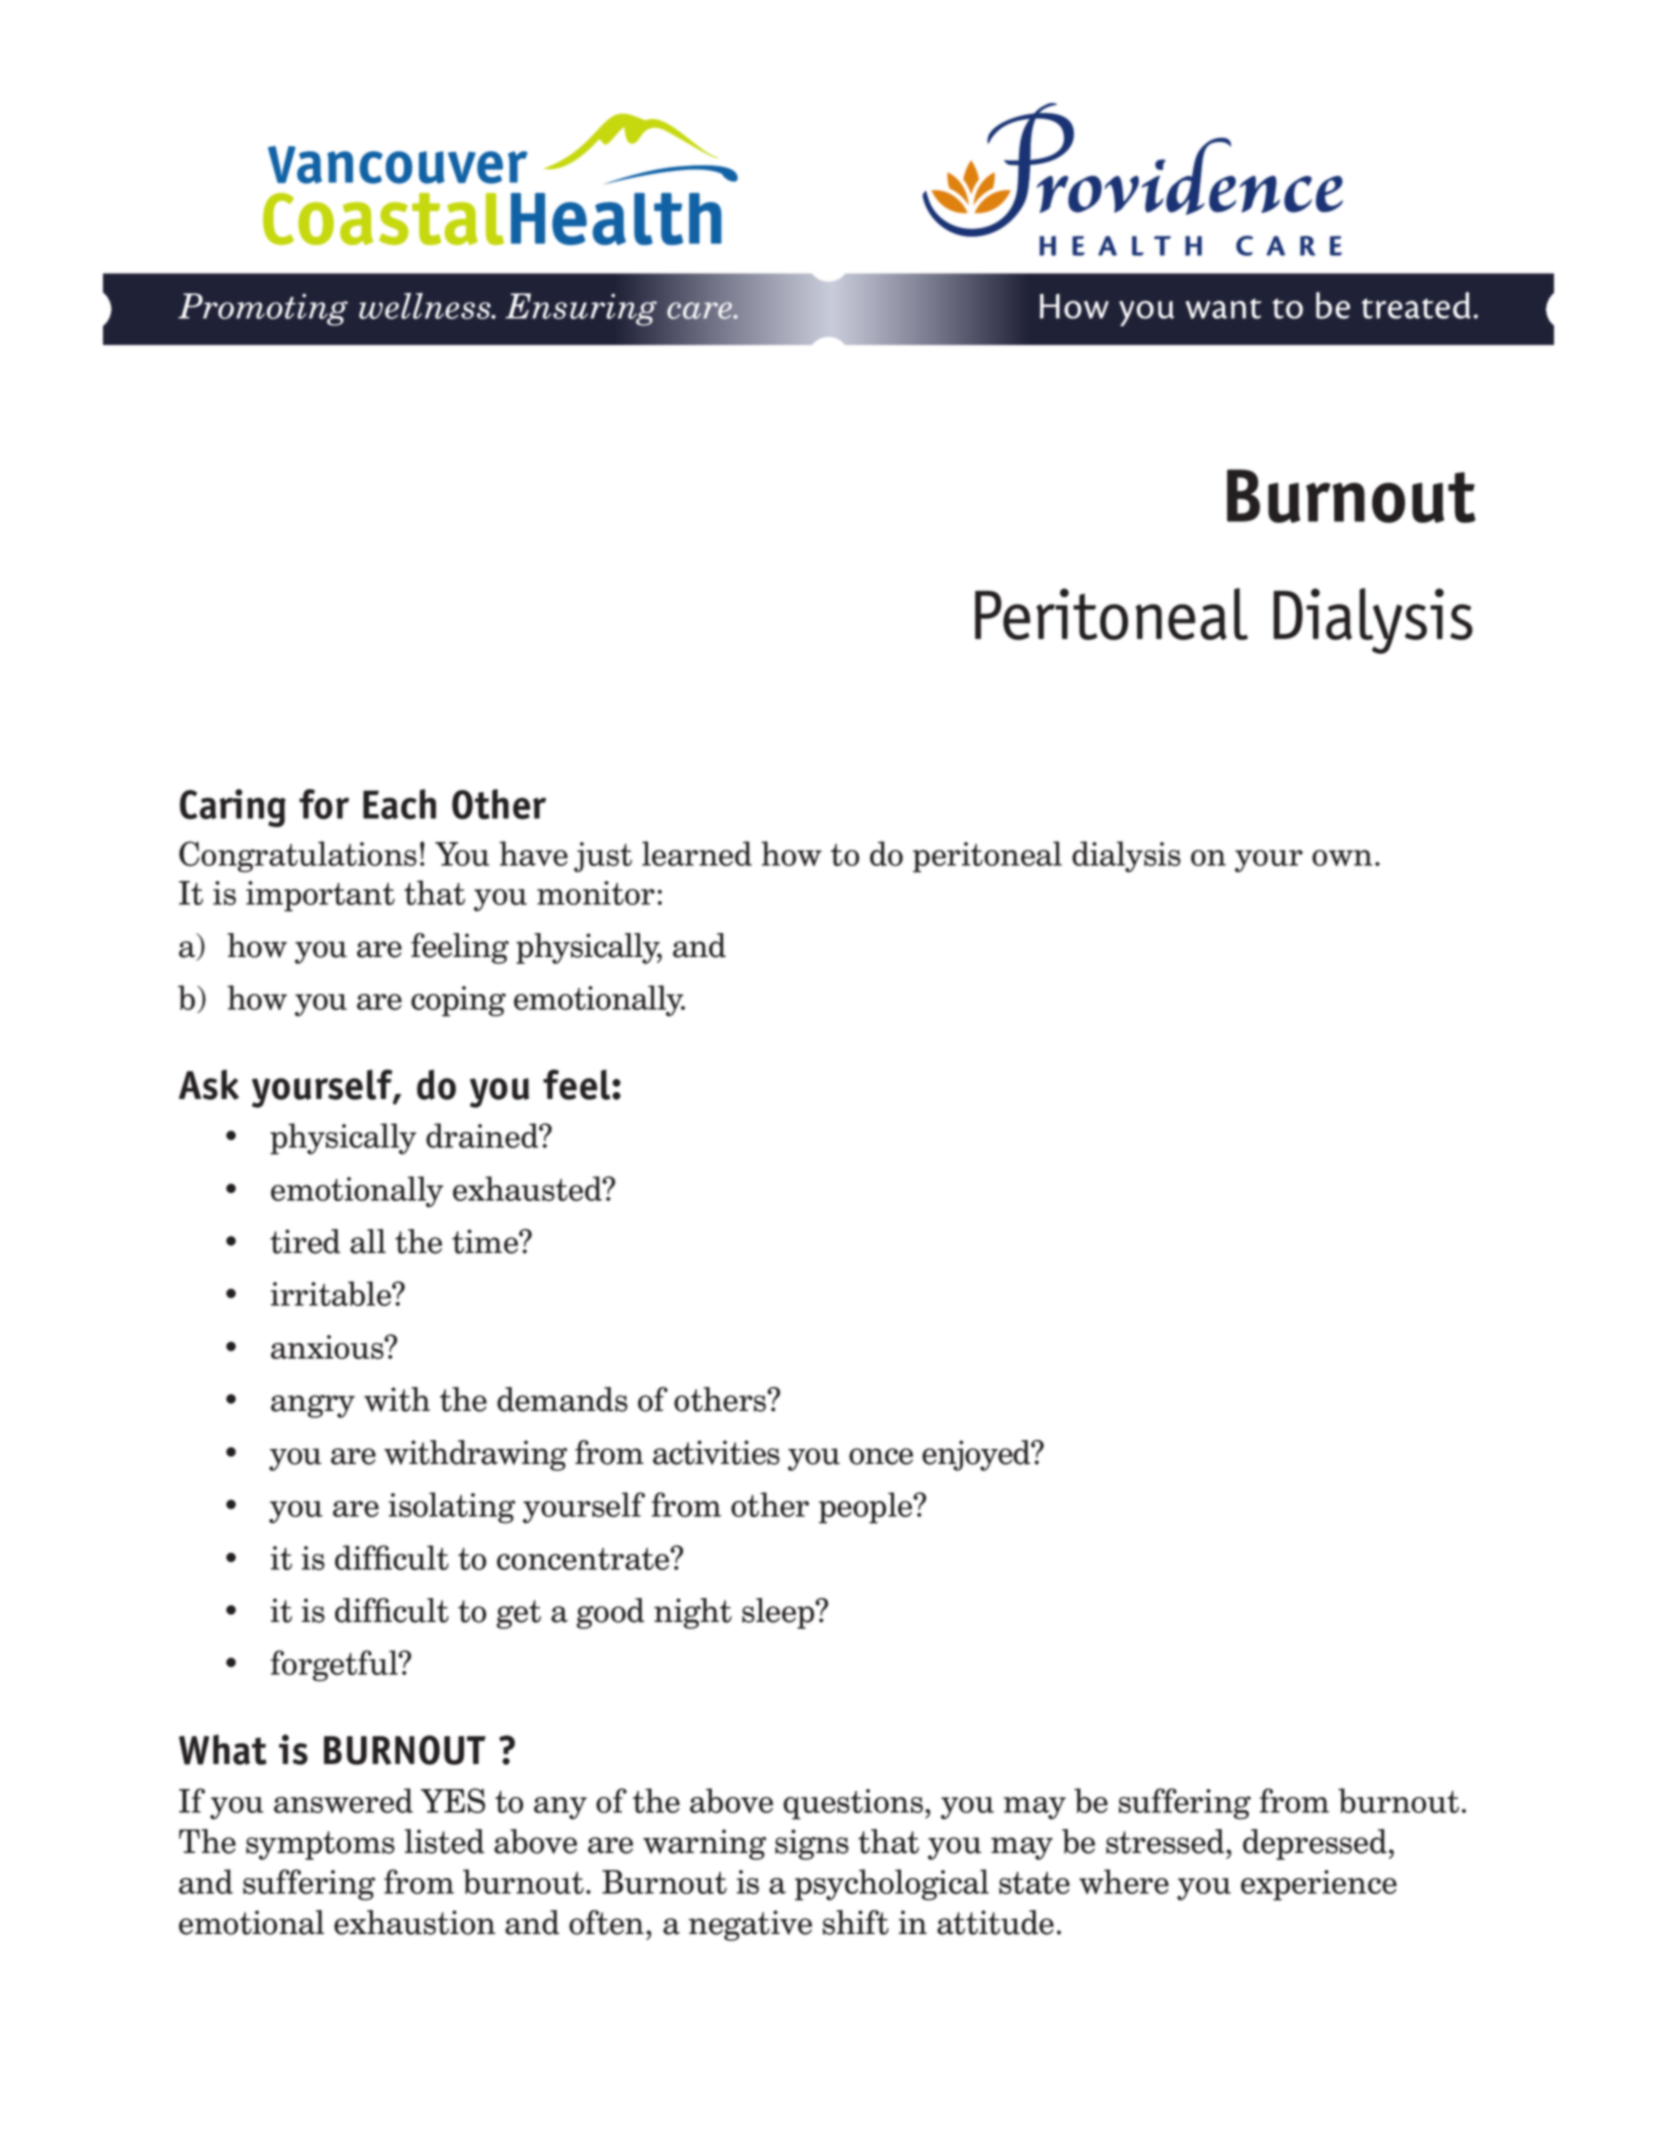 This page has height=2141, width=1654. Describe the element at coordinates (458, 1001) in the page. I see `coping` at that location.
